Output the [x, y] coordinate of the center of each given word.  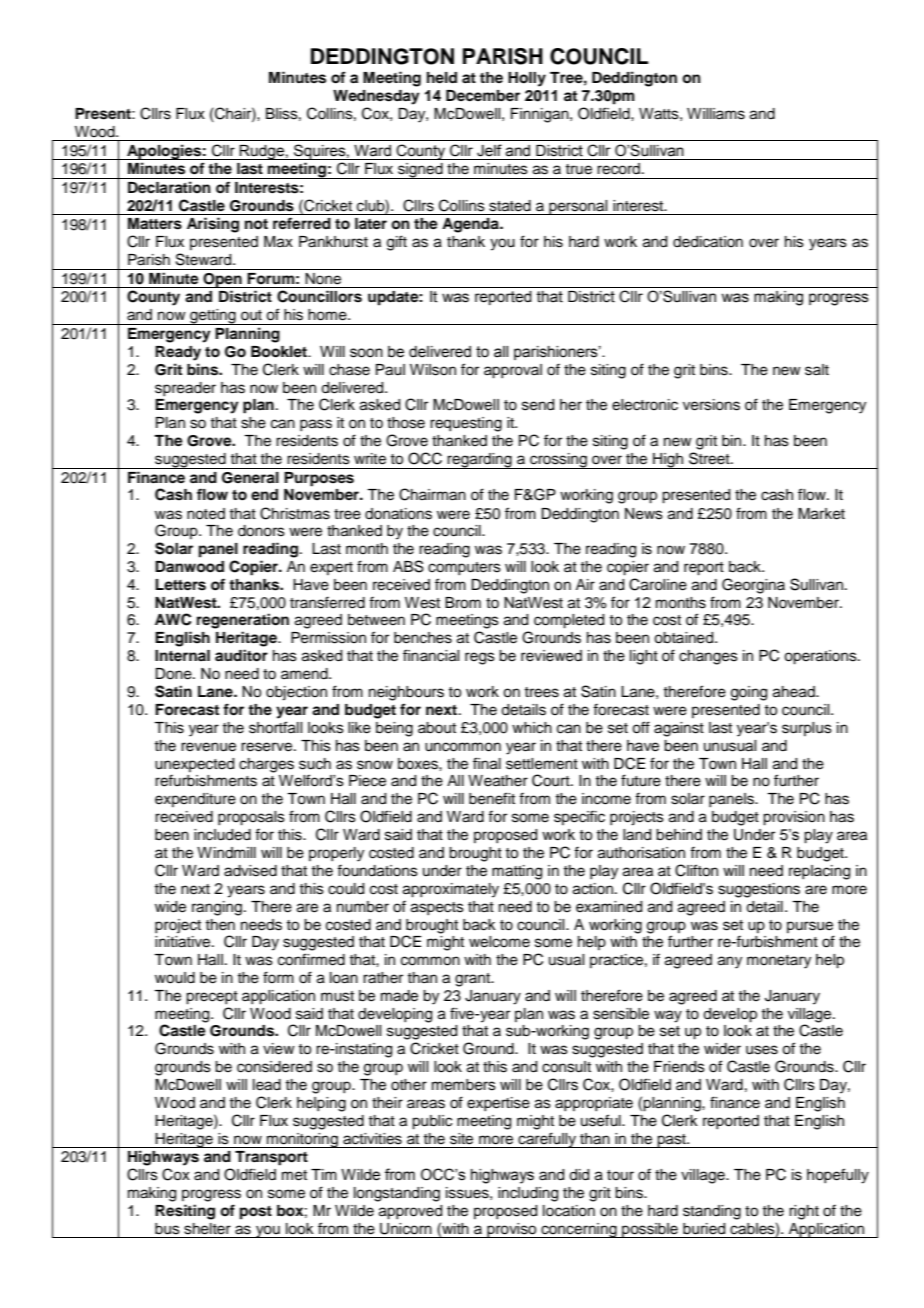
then [220, 925]
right [804, 1212]
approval [513, 371]
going [749, 693]
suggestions [759, 890]
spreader [185, 389]
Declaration [169, 187]
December [483, 96]
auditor [241, 655]
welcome [499, 942]
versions [711, 405]
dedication [708, 242]
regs [480, 658]
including [528, 1194]
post [256, 1213]
